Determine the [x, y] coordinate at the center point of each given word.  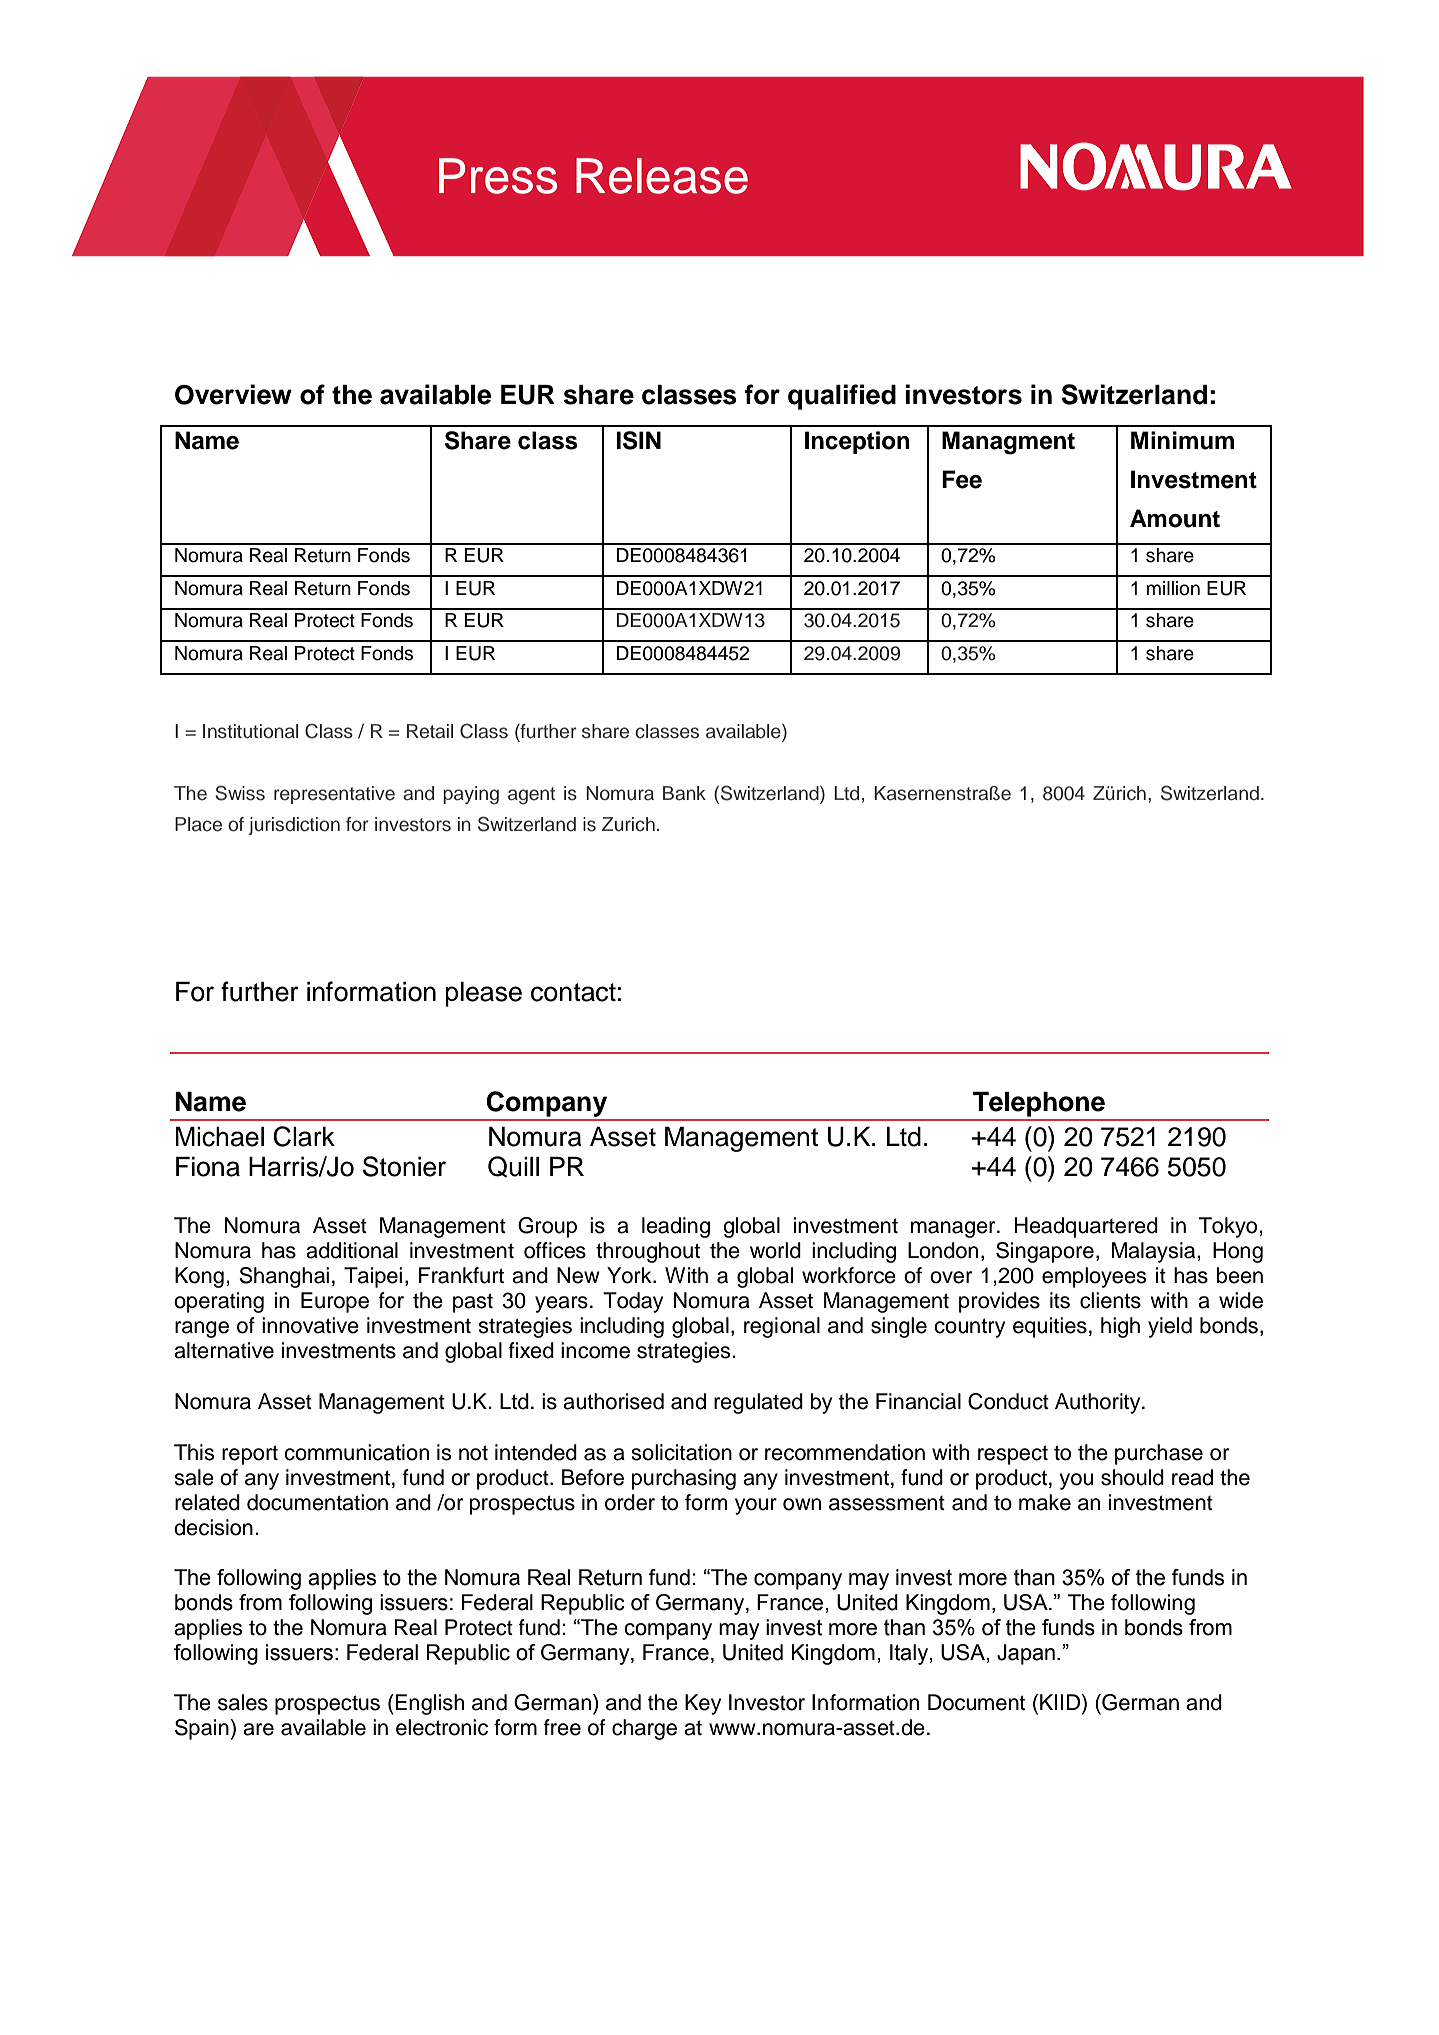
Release [662, 176]
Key [703, 1704]
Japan [1026, 1654]
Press [498, 176]
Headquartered [1086, 1227]
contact [573, 992]
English [429, 1704]
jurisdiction [294, 826]
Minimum [1182, 440]
